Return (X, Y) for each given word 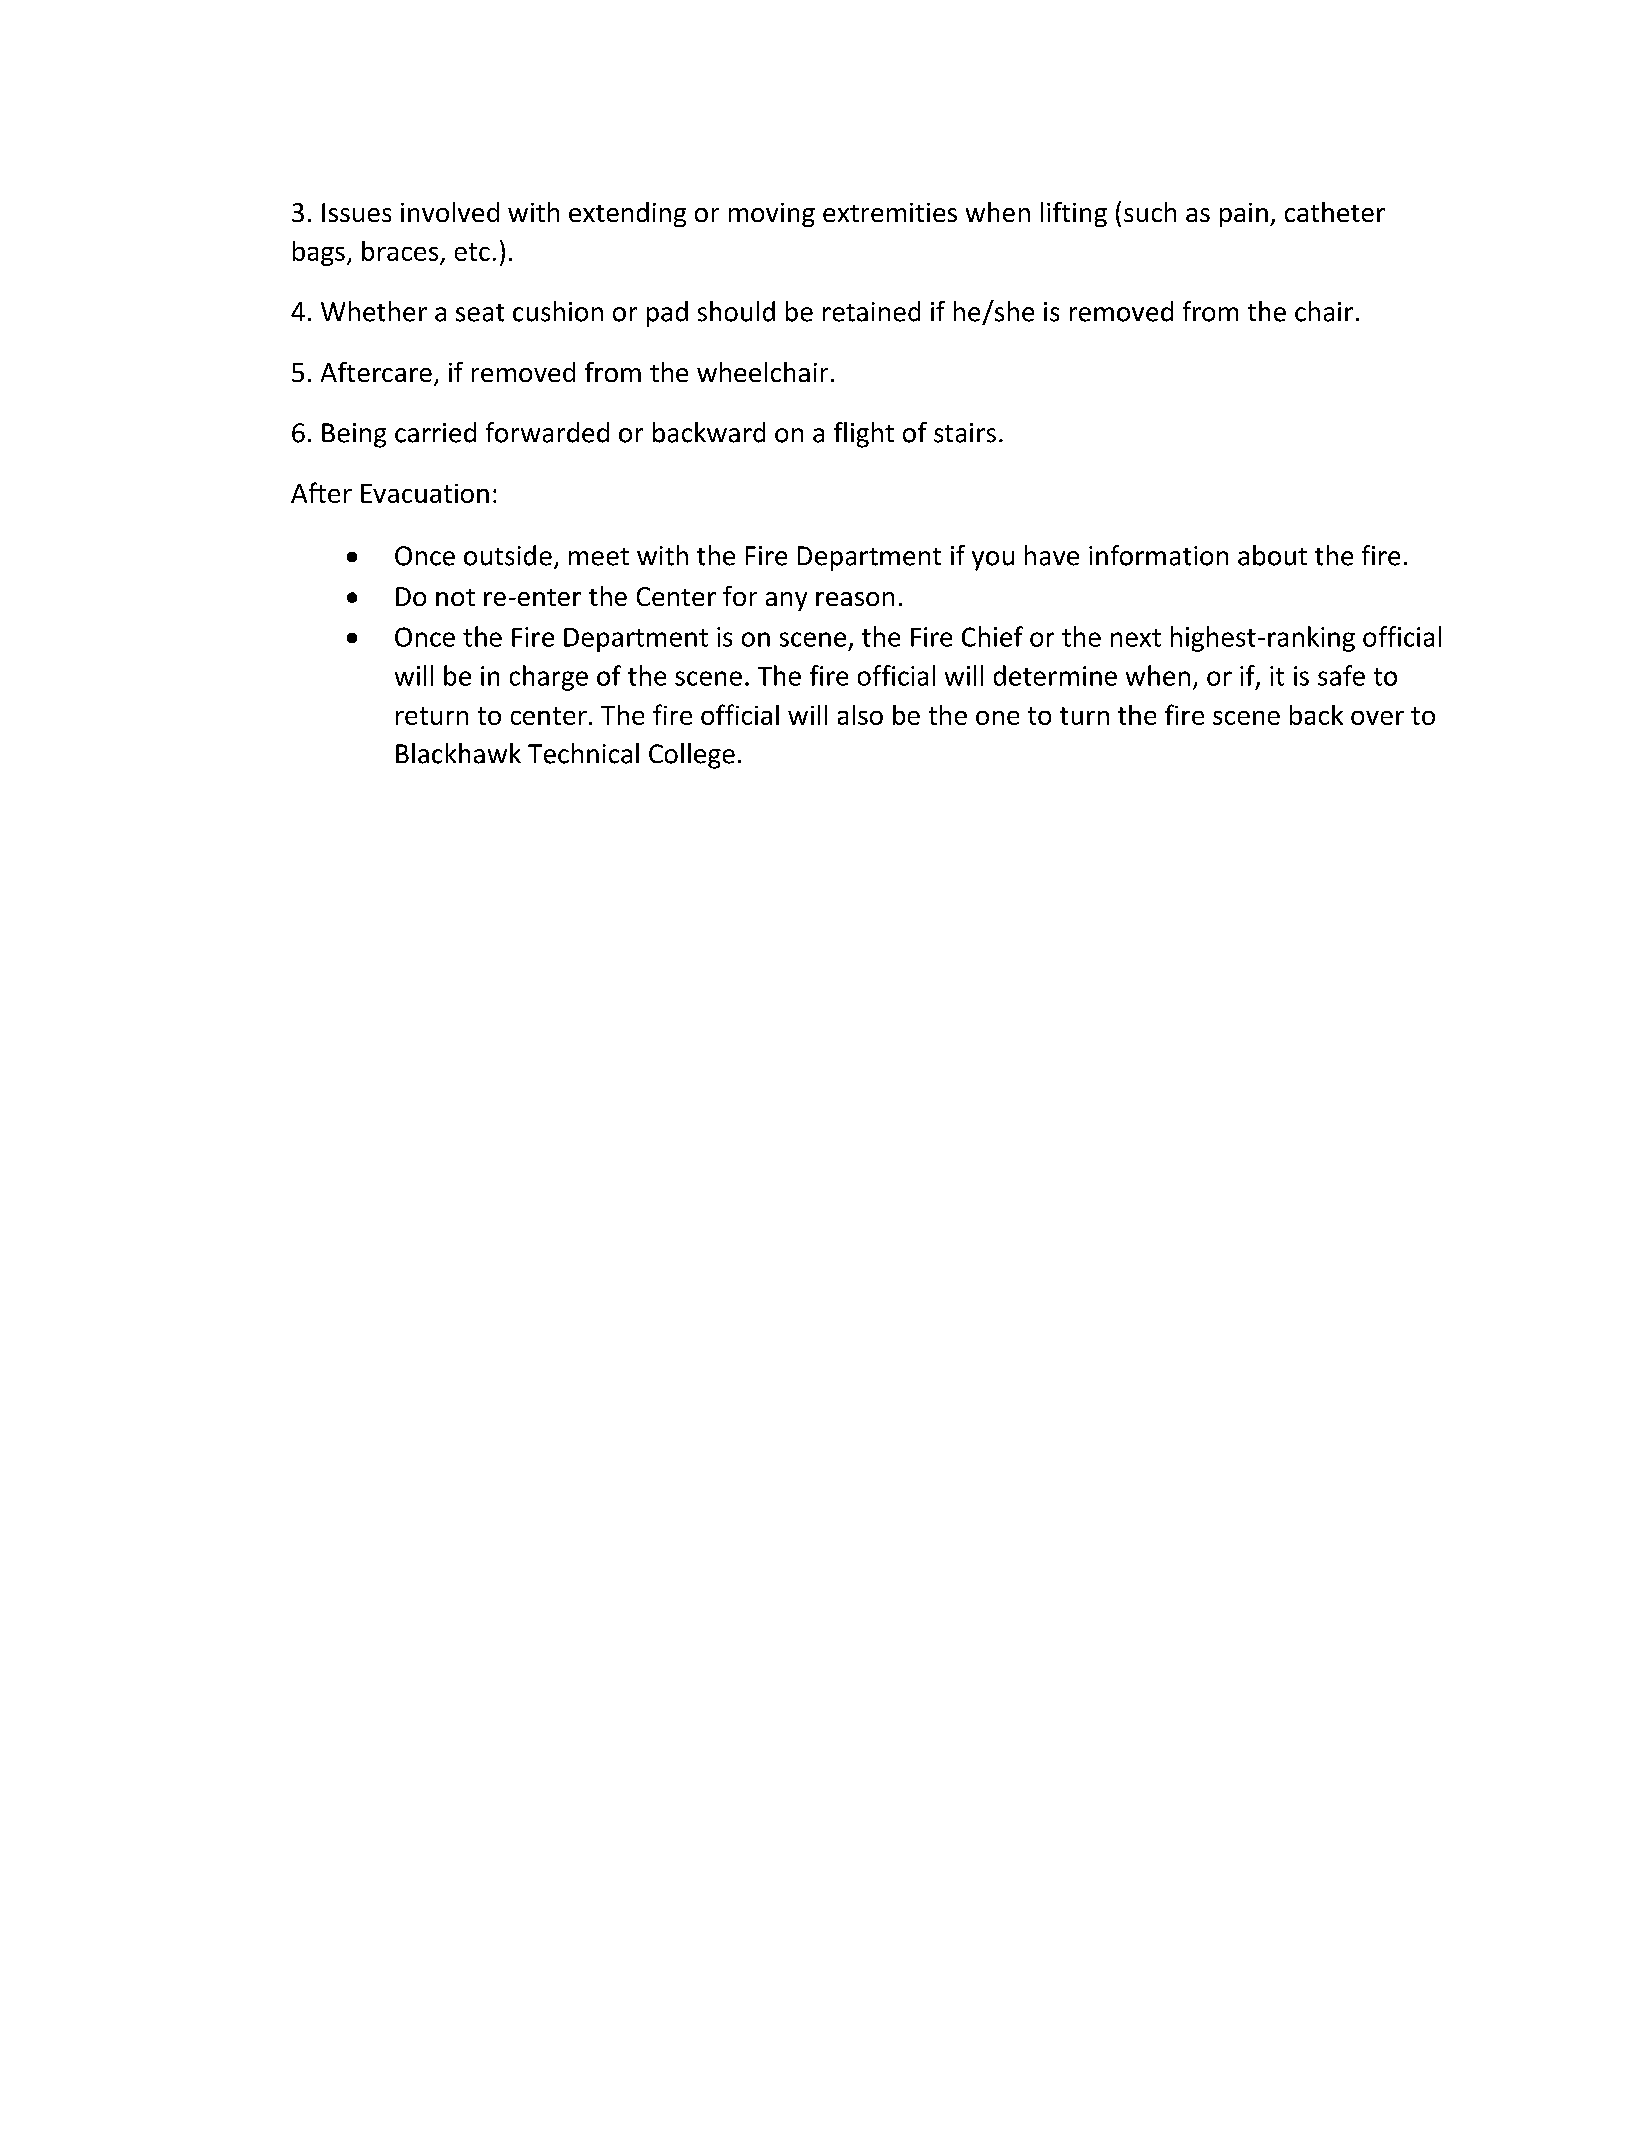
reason (855, 599)
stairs (965, 433)
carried (435, 432)
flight (864, 435)
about (1272, 555)
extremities (890, 212)
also (860, 715)
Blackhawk (458, 753)
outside (508, 555)
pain (1244, 215)
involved (450, 212)
